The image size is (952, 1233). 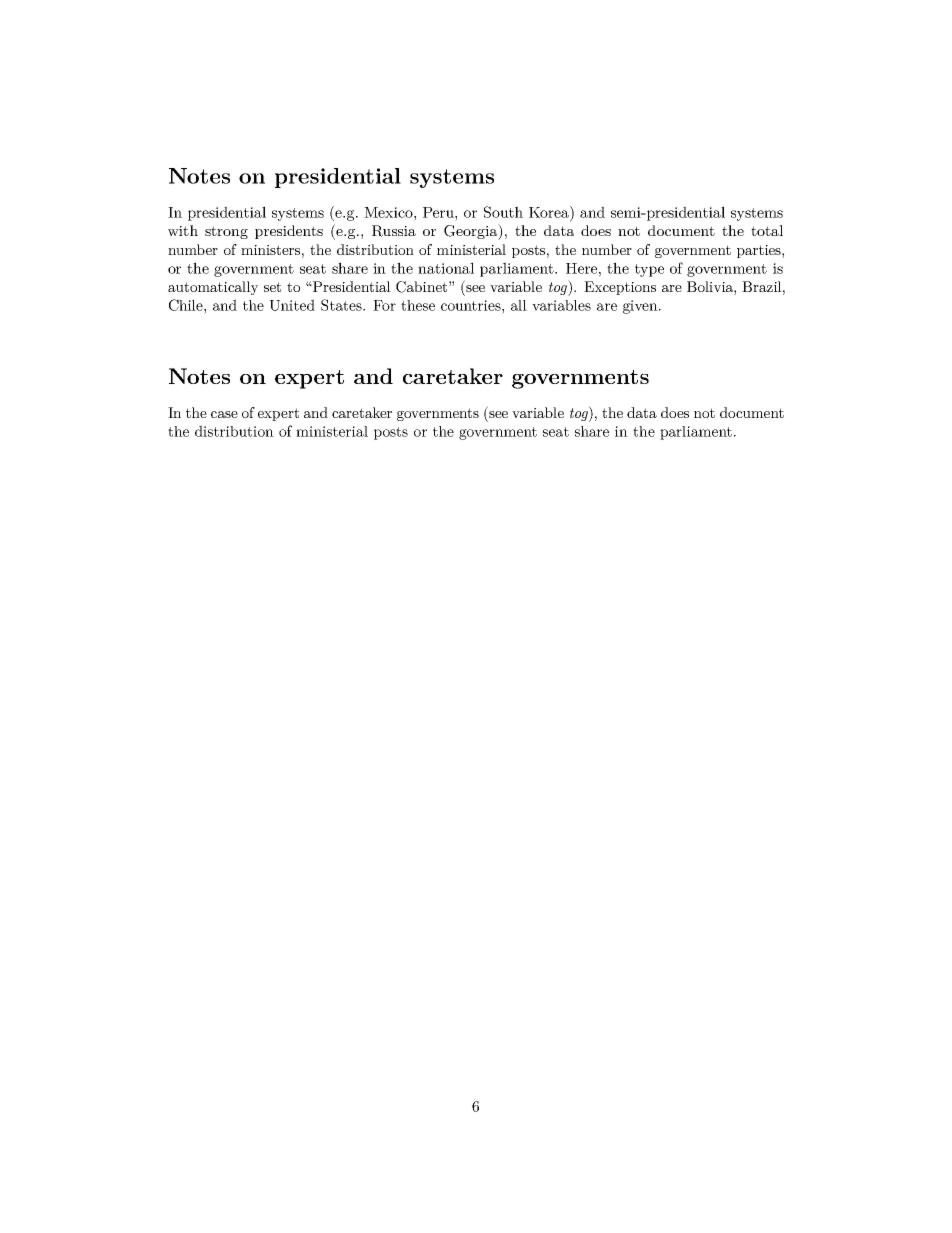 What do you see at coordinates (503, 212) in the image?
I see `South` at bounding box center [503, 212].
